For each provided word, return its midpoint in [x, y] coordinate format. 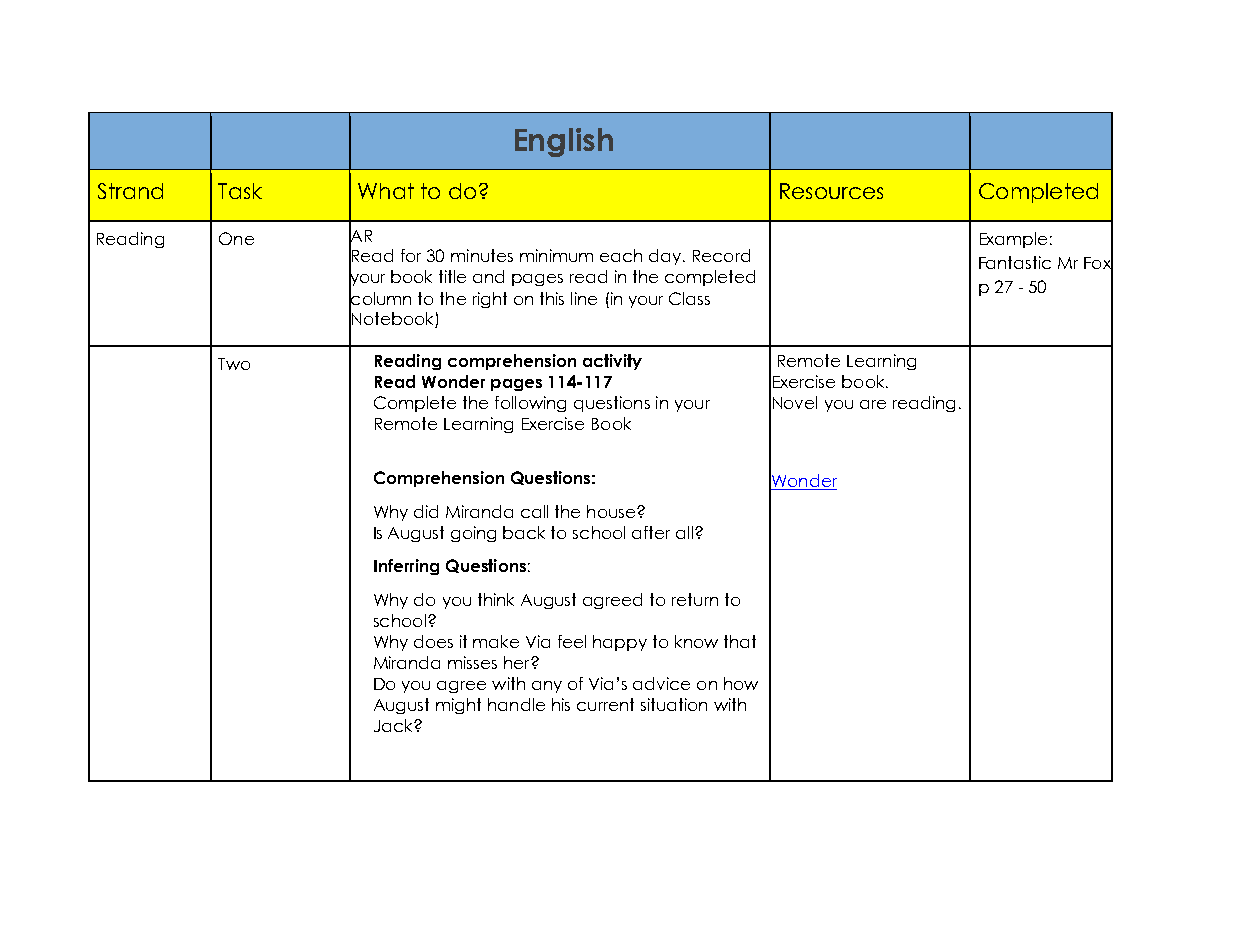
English [564, 142]
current [605, 704]
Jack [394, 725]
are [873, 404]
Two [234, 364]
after [651, 532]
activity [612, 362]
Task [240, 191]
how [741, 683]
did [426, 511]
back [524, 532]
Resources [831, 191]
